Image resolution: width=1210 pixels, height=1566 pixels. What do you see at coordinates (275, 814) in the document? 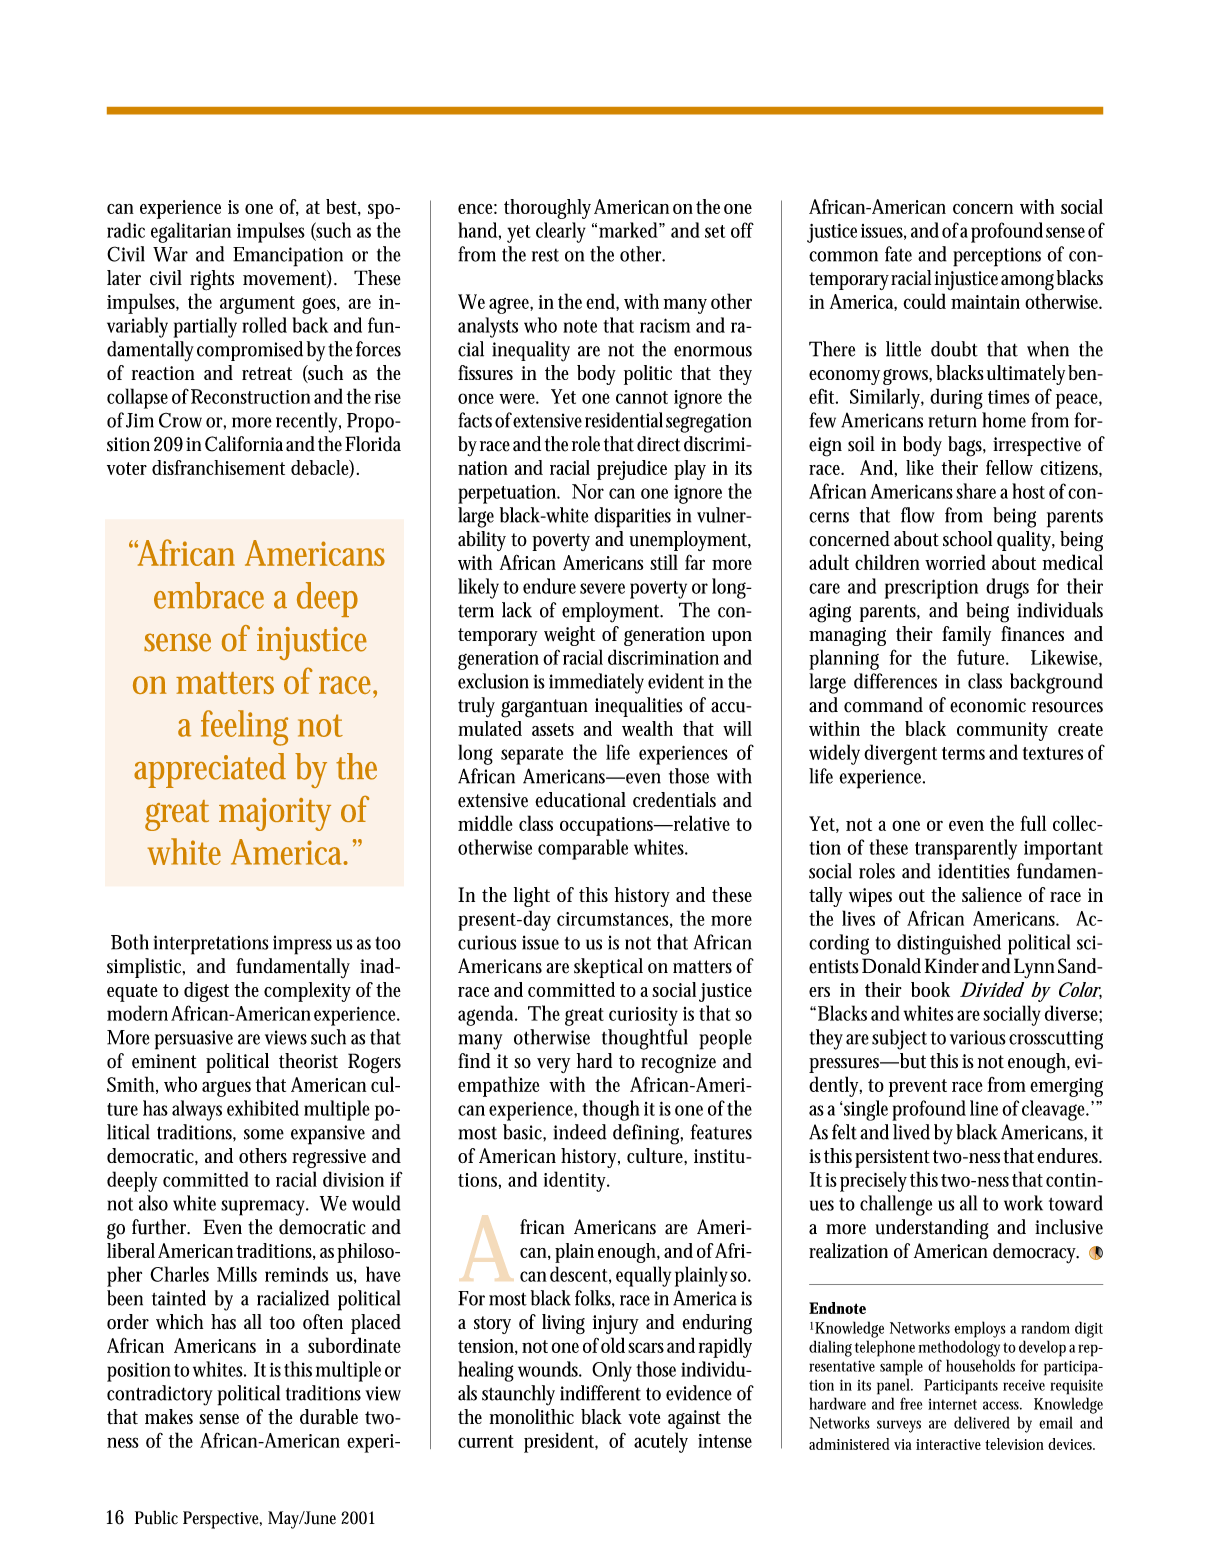
I see `majority` at bounding box center [275, 814].
